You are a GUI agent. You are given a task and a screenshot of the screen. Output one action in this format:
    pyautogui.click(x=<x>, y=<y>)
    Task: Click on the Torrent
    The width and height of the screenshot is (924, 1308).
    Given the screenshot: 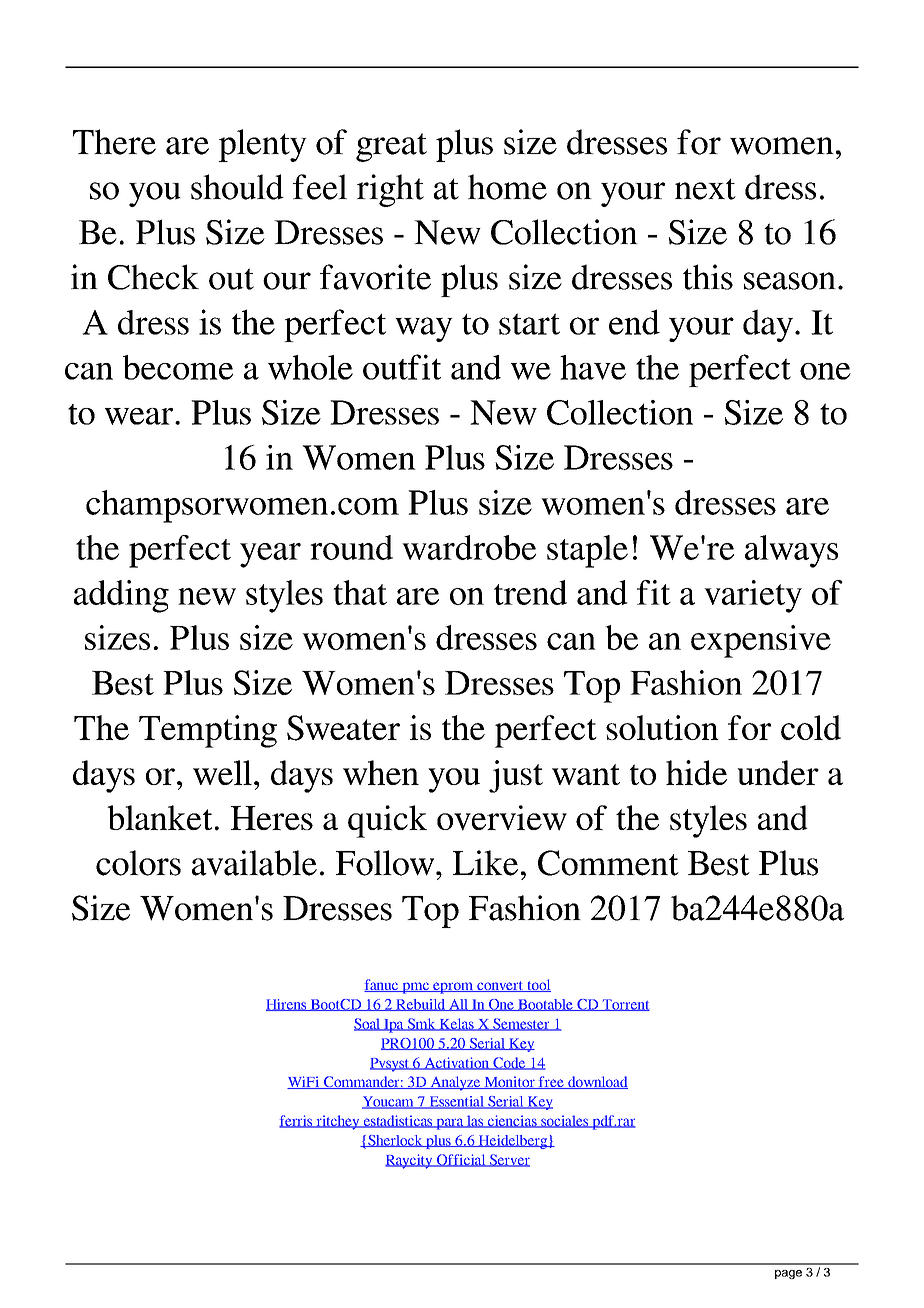 What is the action you would take?
    pyautogui.click(x=625, y=1005)
